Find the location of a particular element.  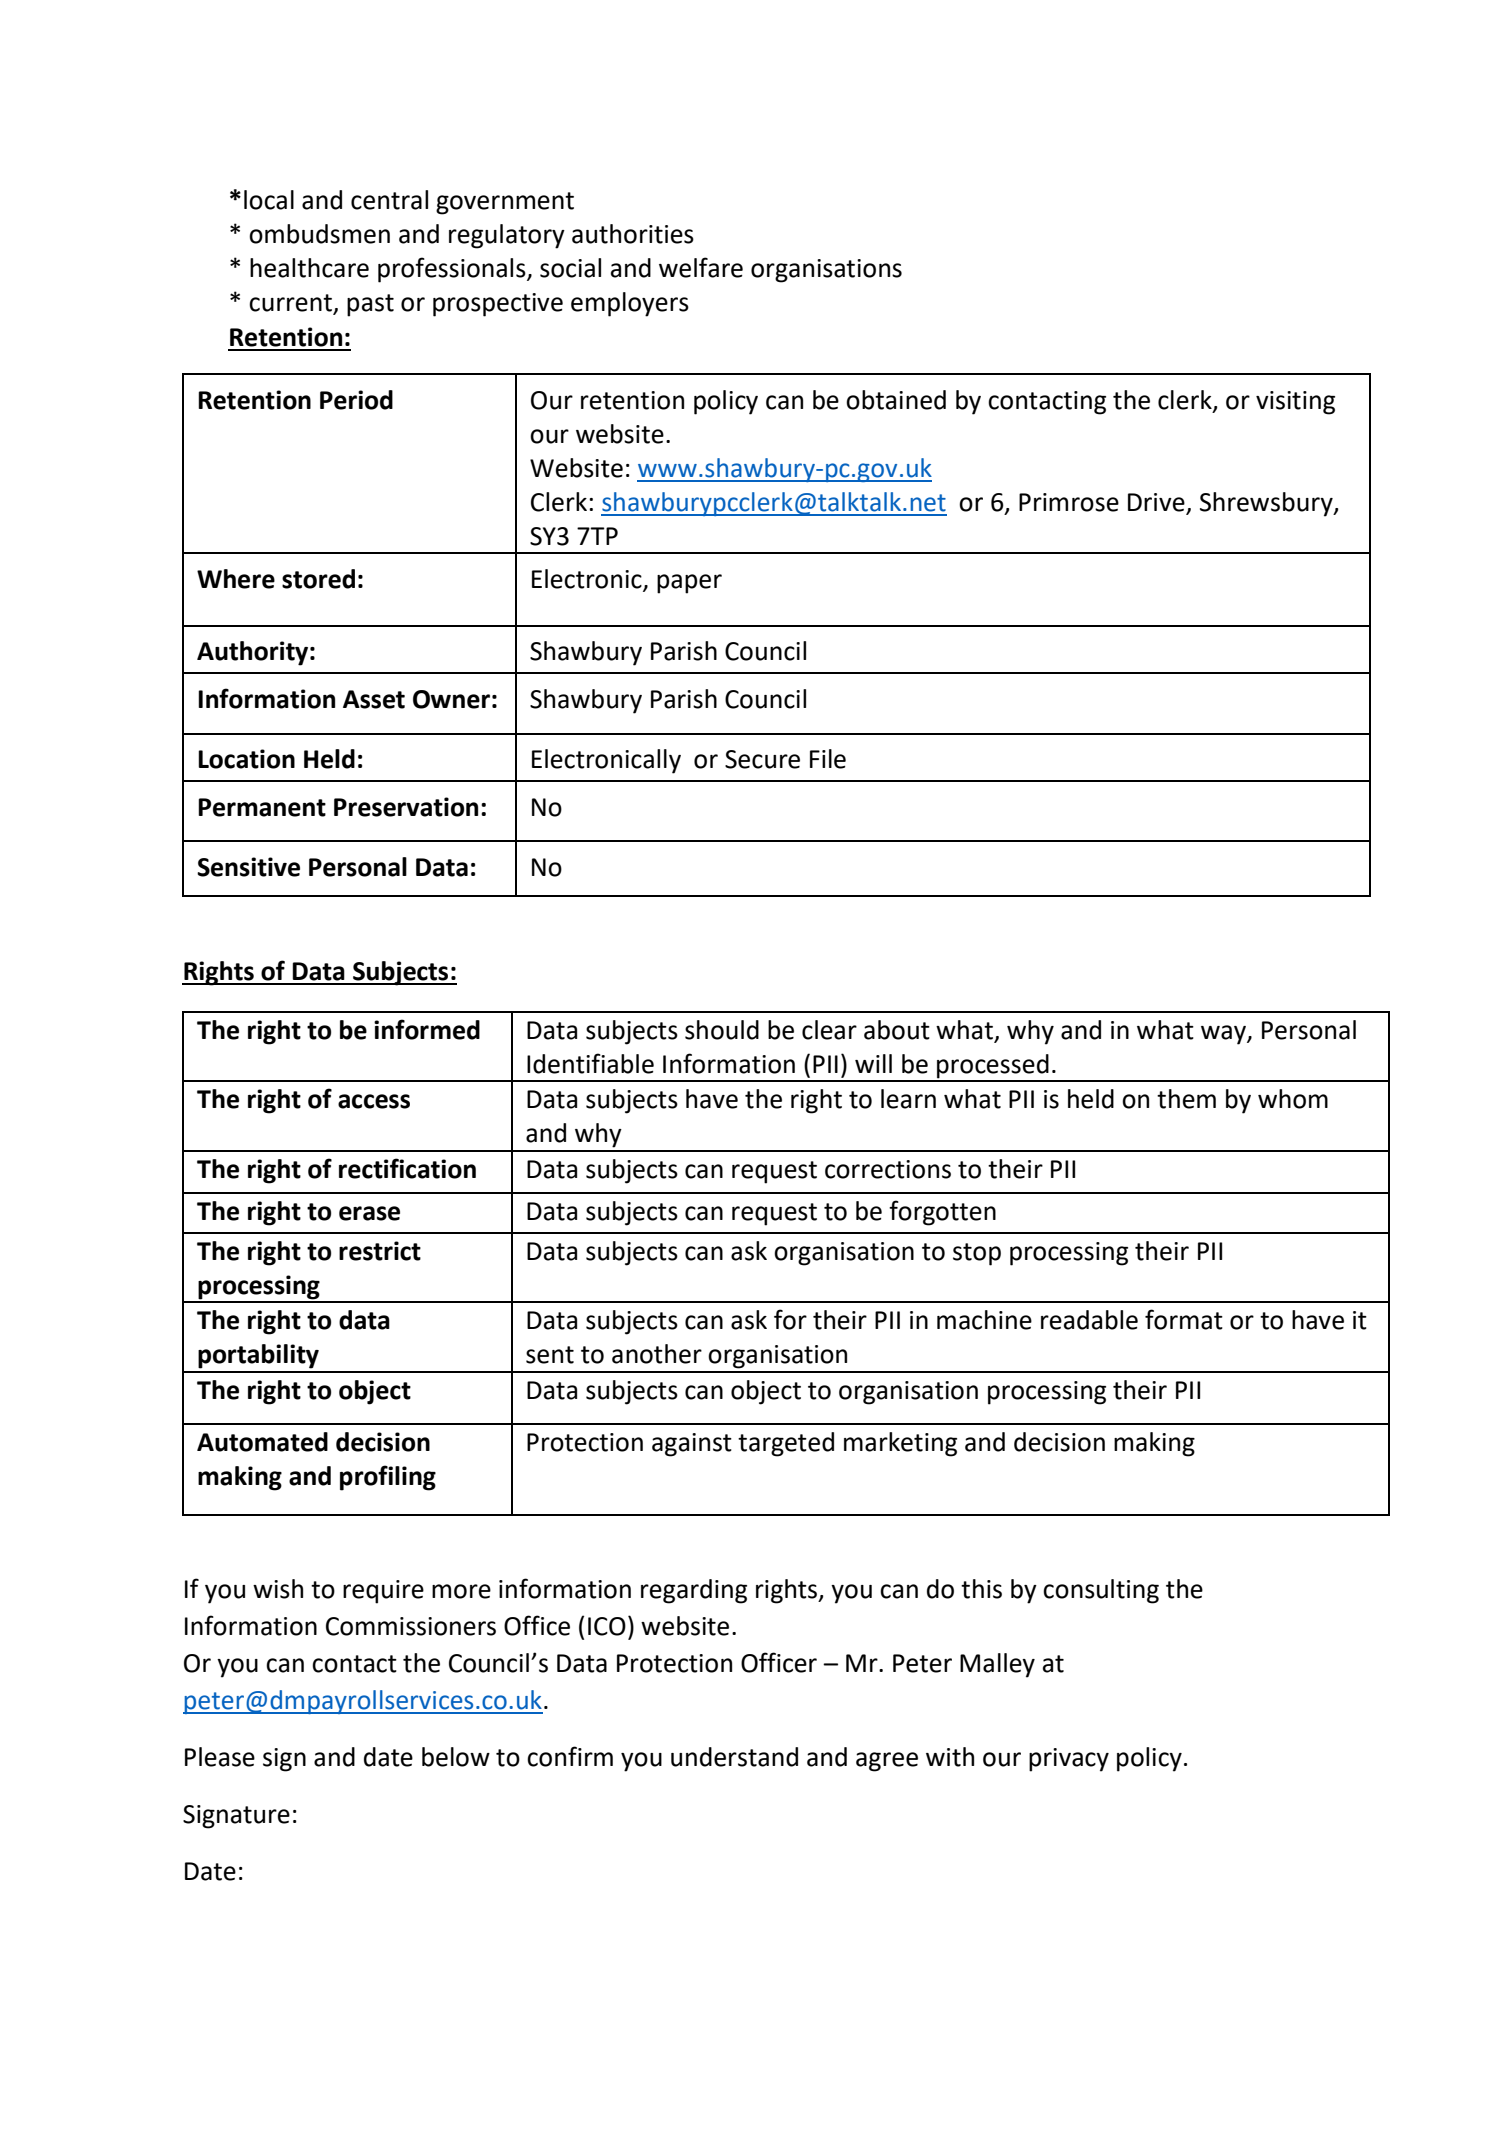

stored is located at coordinates (318, 579).
